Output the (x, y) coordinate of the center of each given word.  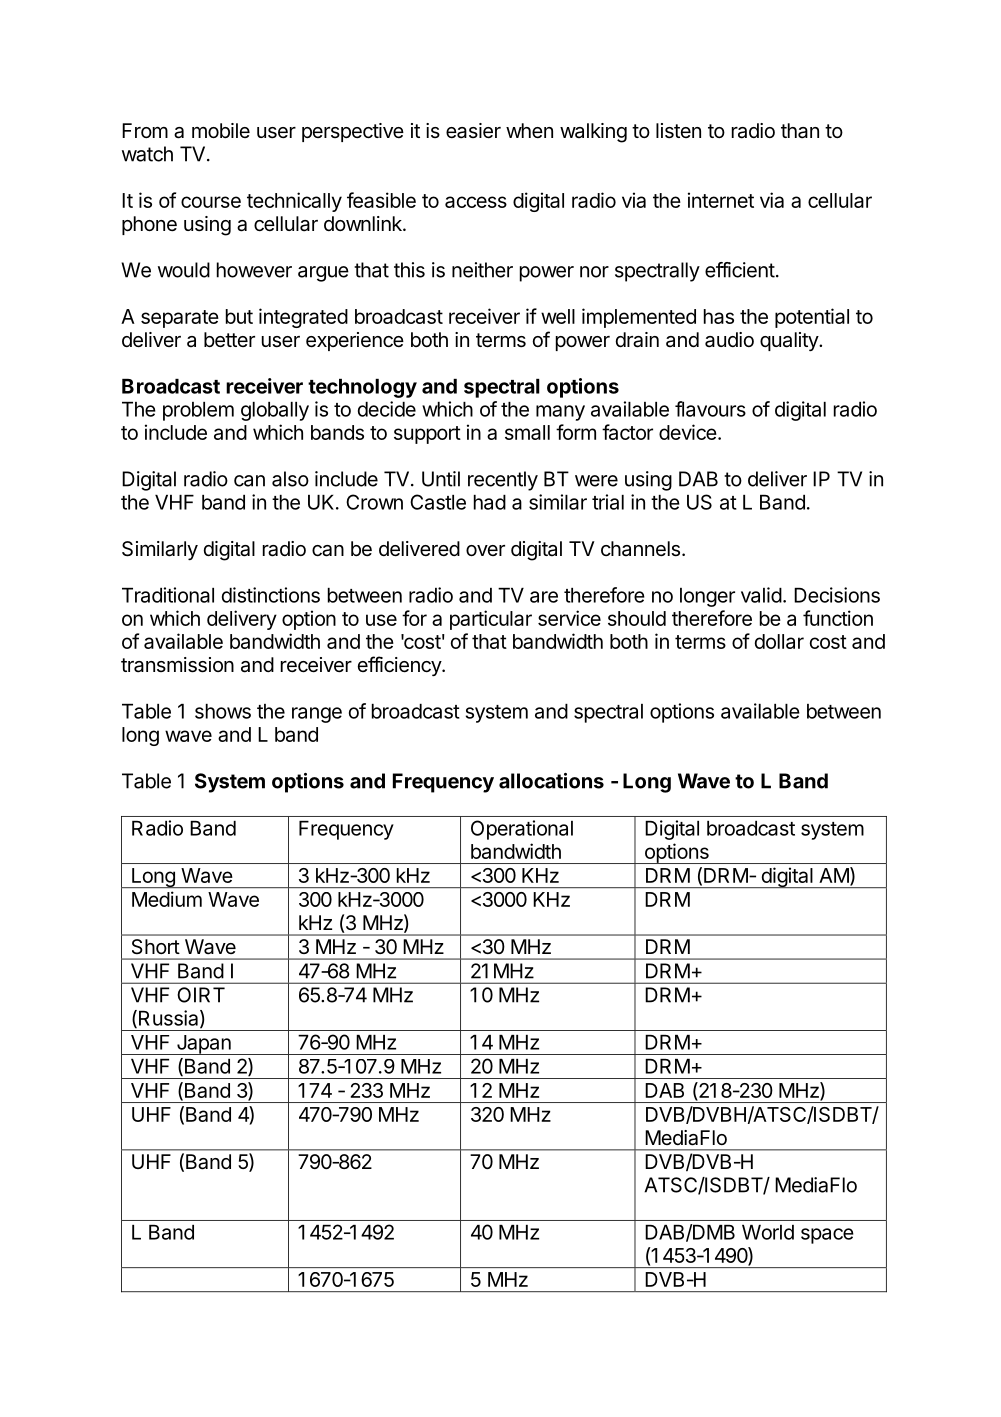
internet (721, 200)
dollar (779, 641)
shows (223, 711)
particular (491, 620)
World (768, 1232)
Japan (203, 1045)
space (827, 1236)
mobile (221, 130)
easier (473, 131)
